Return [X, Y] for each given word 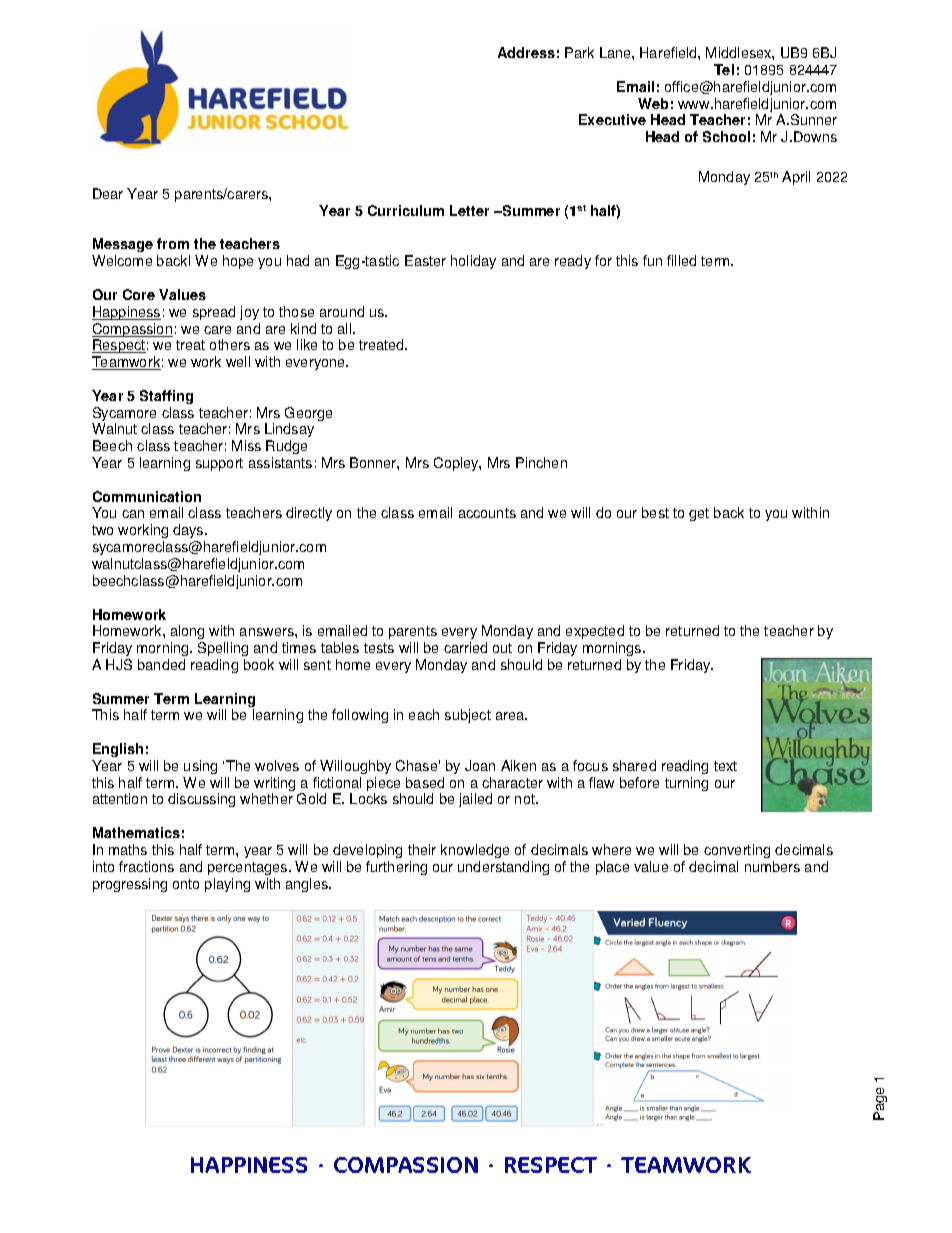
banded [161, 664]
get [699, 514]
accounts [487, 513]
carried [465, 647]
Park [579, 52]
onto [186, 884]
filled [681, 260]
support [219, 464]
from [173, 243]
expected [595, 632]
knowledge [475, 851]
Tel [724, 69]
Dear [108, 193]
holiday [473, 262]
